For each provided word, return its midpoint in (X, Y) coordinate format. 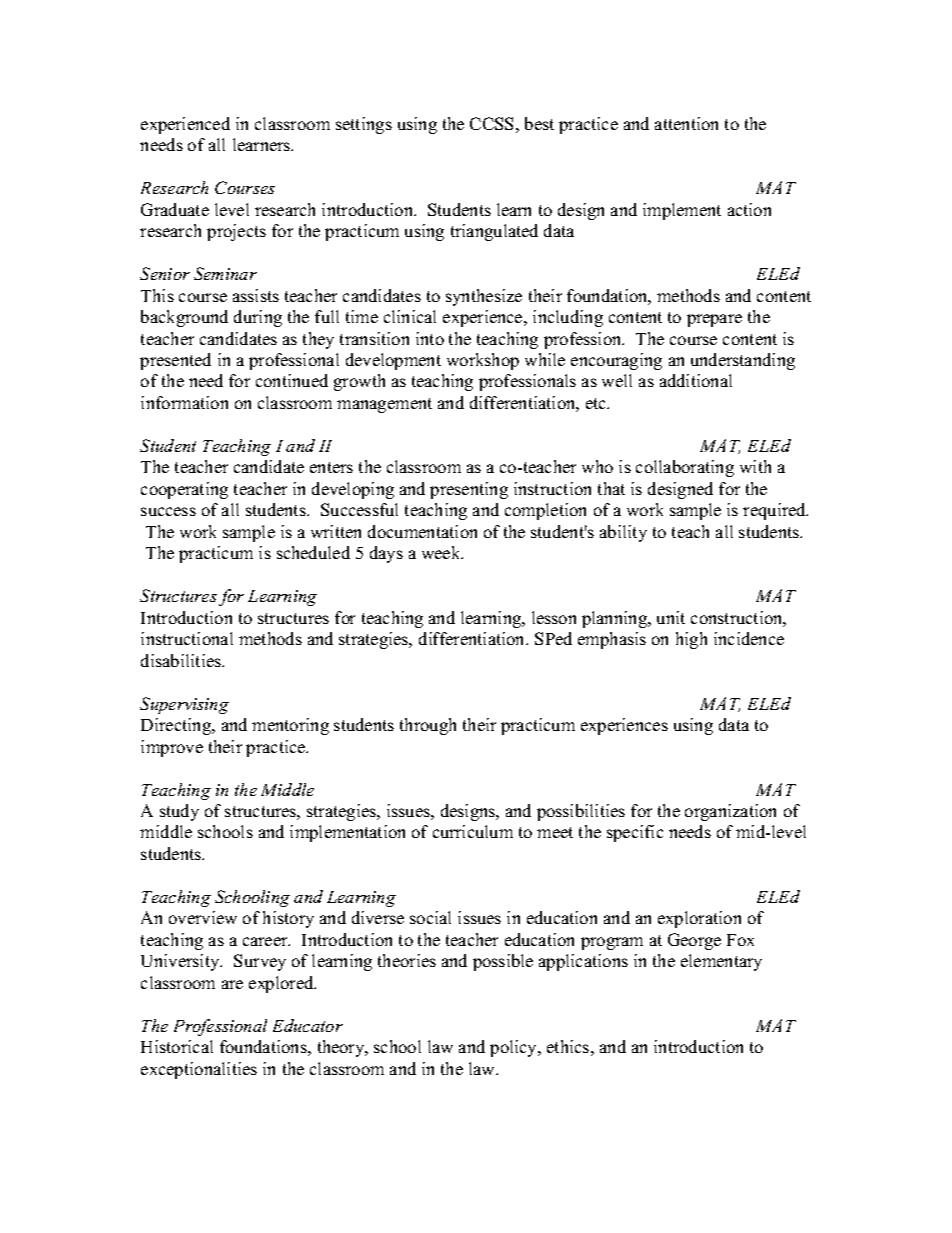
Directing (177, 726)
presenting (469, 490)
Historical (177, 1046)
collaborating (685, 468)
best (539, 123)
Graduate (175, 209)
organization (730, 812)
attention (686, 123)
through (428, 726)
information (184, 402)
